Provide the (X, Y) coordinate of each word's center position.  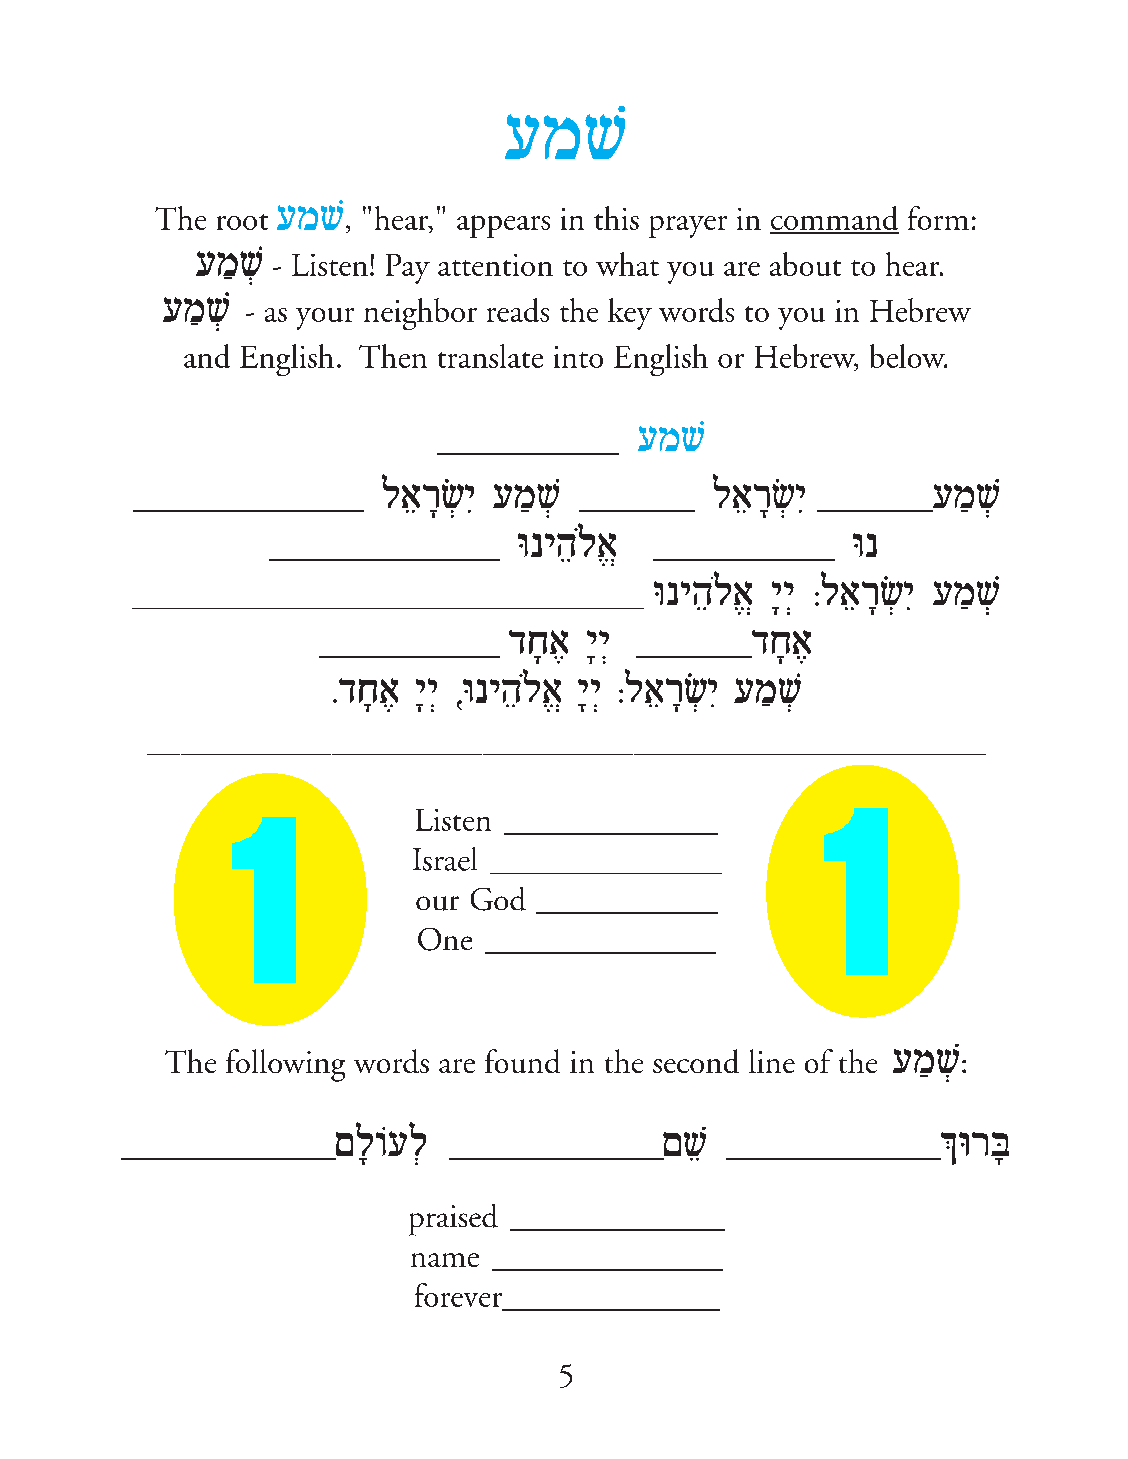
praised (453, 1220)
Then (393, 356)
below (908, 356)
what (627, 264)
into (578, 357)
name (445, 1260)
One (445, 939)
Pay (408, 269)
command (834, 219)
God (498, 899)
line (772, 1061)
